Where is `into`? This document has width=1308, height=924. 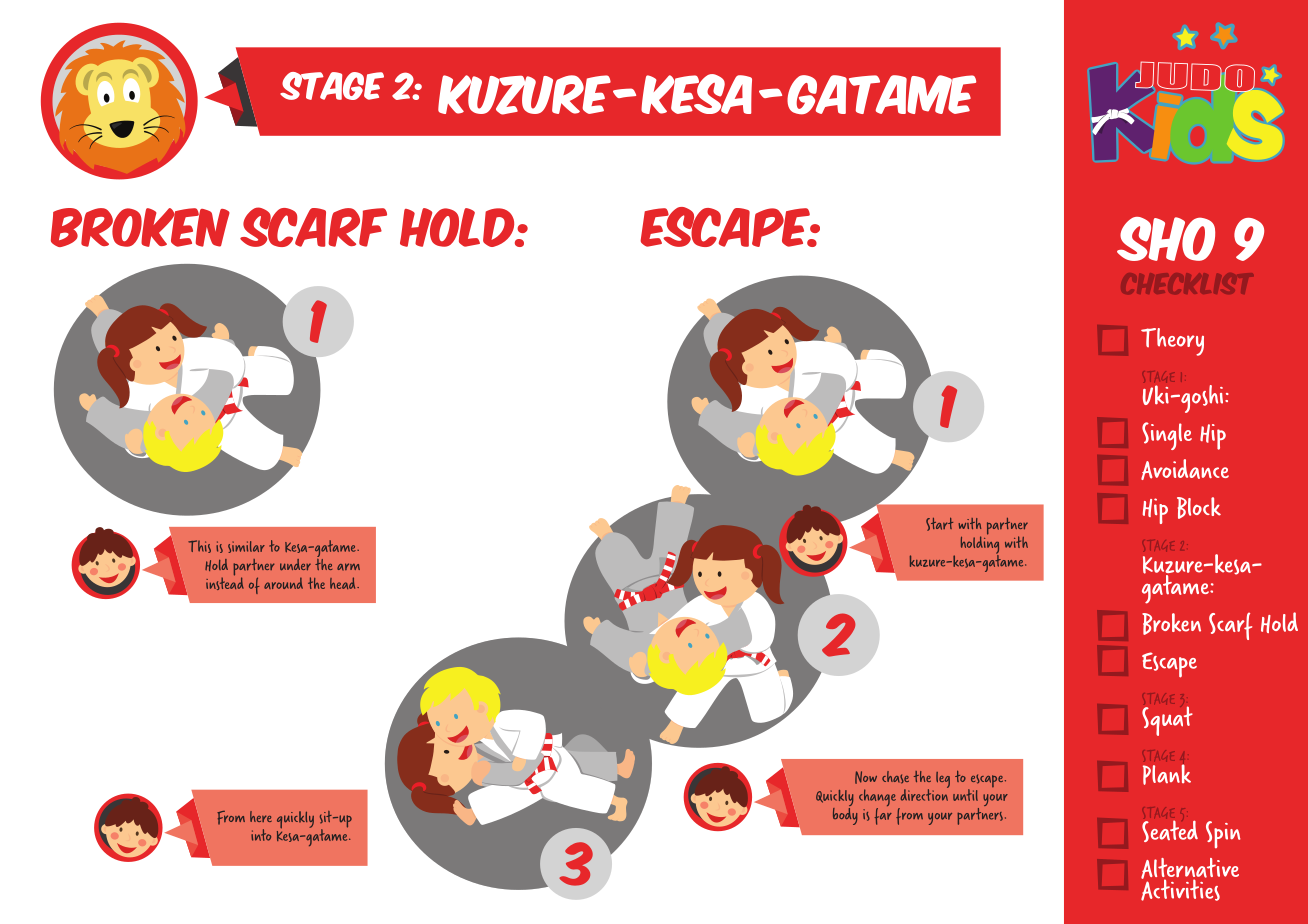 into is located at coordinates (261, 835).
